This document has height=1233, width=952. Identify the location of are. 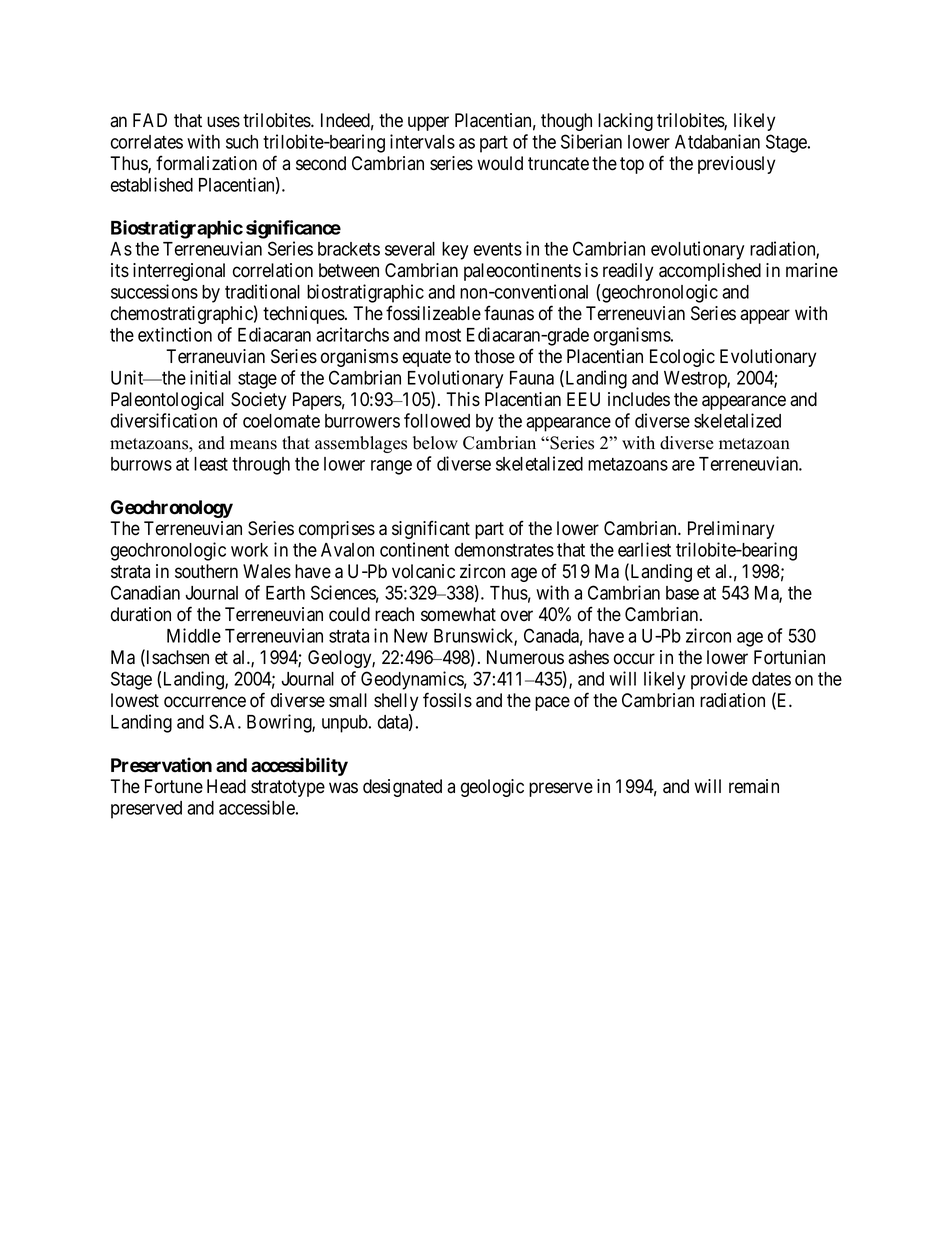
(683, 465).
